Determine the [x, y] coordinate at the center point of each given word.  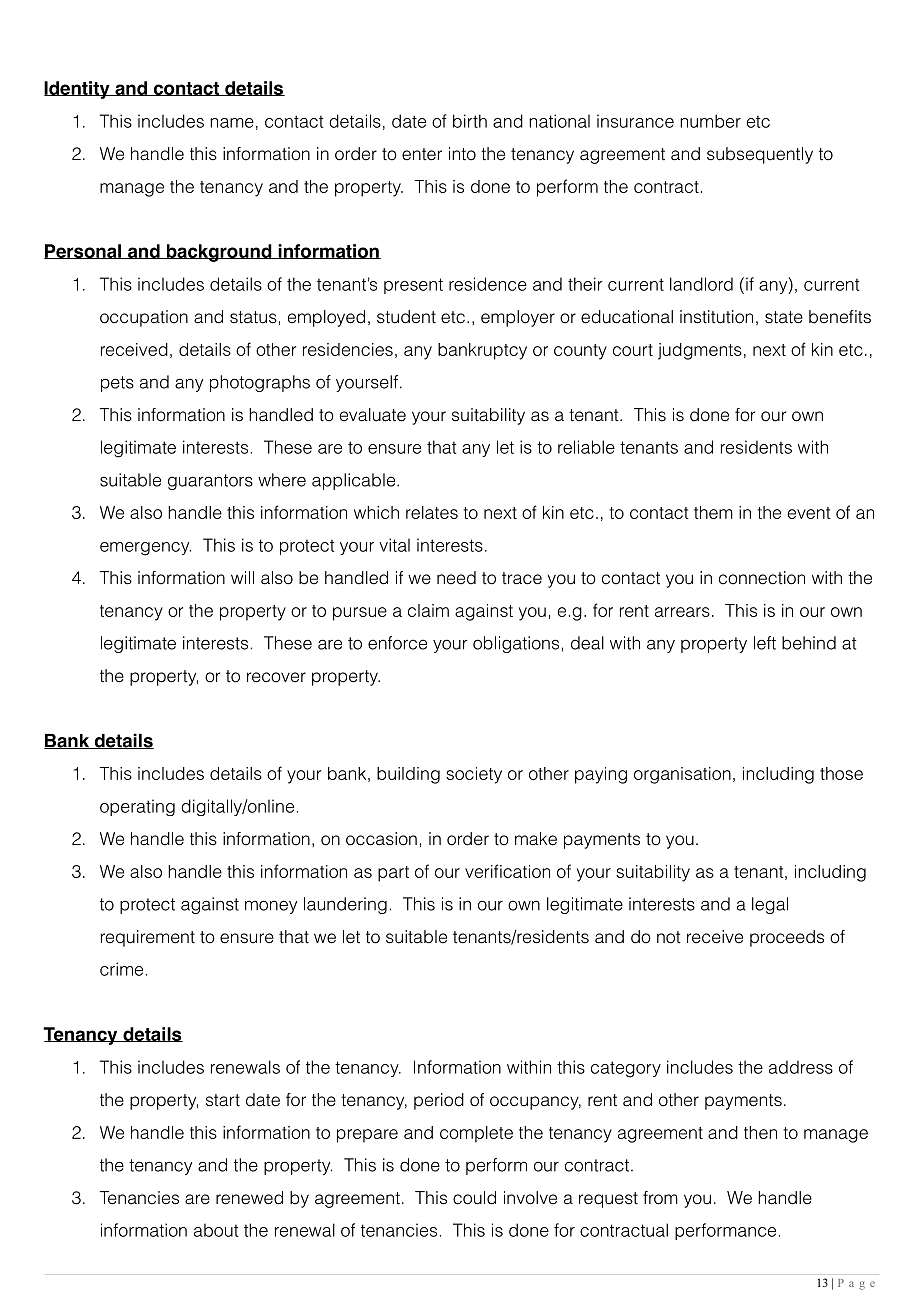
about [216, 1230]
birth [470, 121]
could [474, 1198]
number [710, 121]
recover [276, 677]
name [232, 123]
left [765, 643]
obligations [516, 644]
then [760, 1132]
